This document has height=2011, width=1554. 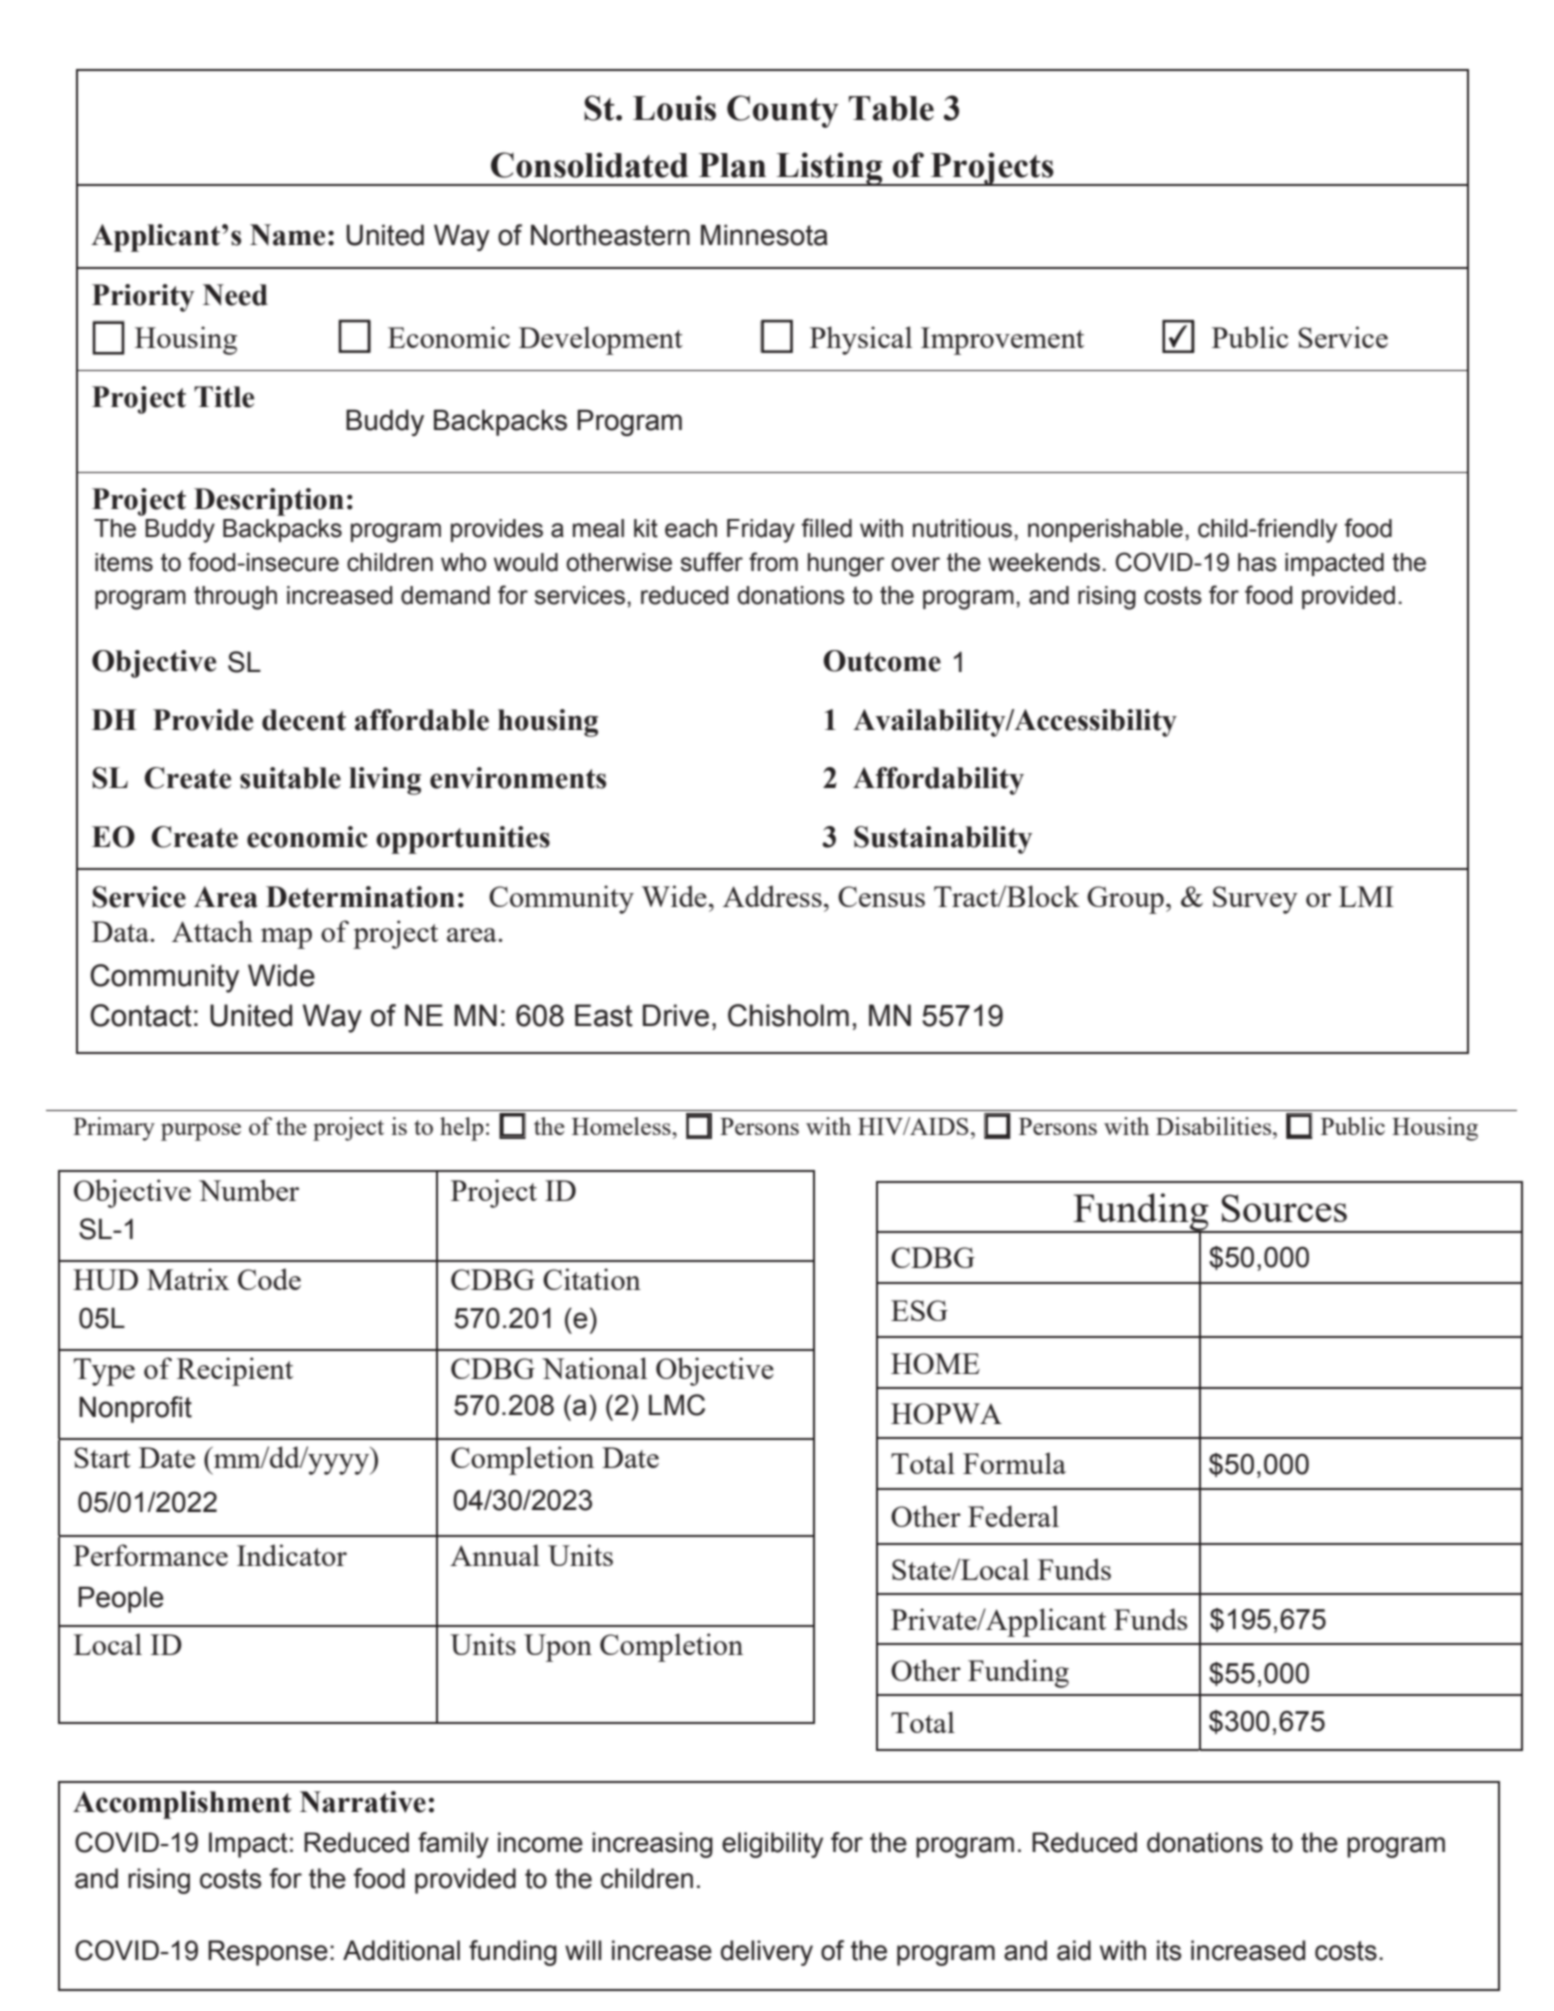 I want to click on Improvement, so click(x=1002, y=341).
